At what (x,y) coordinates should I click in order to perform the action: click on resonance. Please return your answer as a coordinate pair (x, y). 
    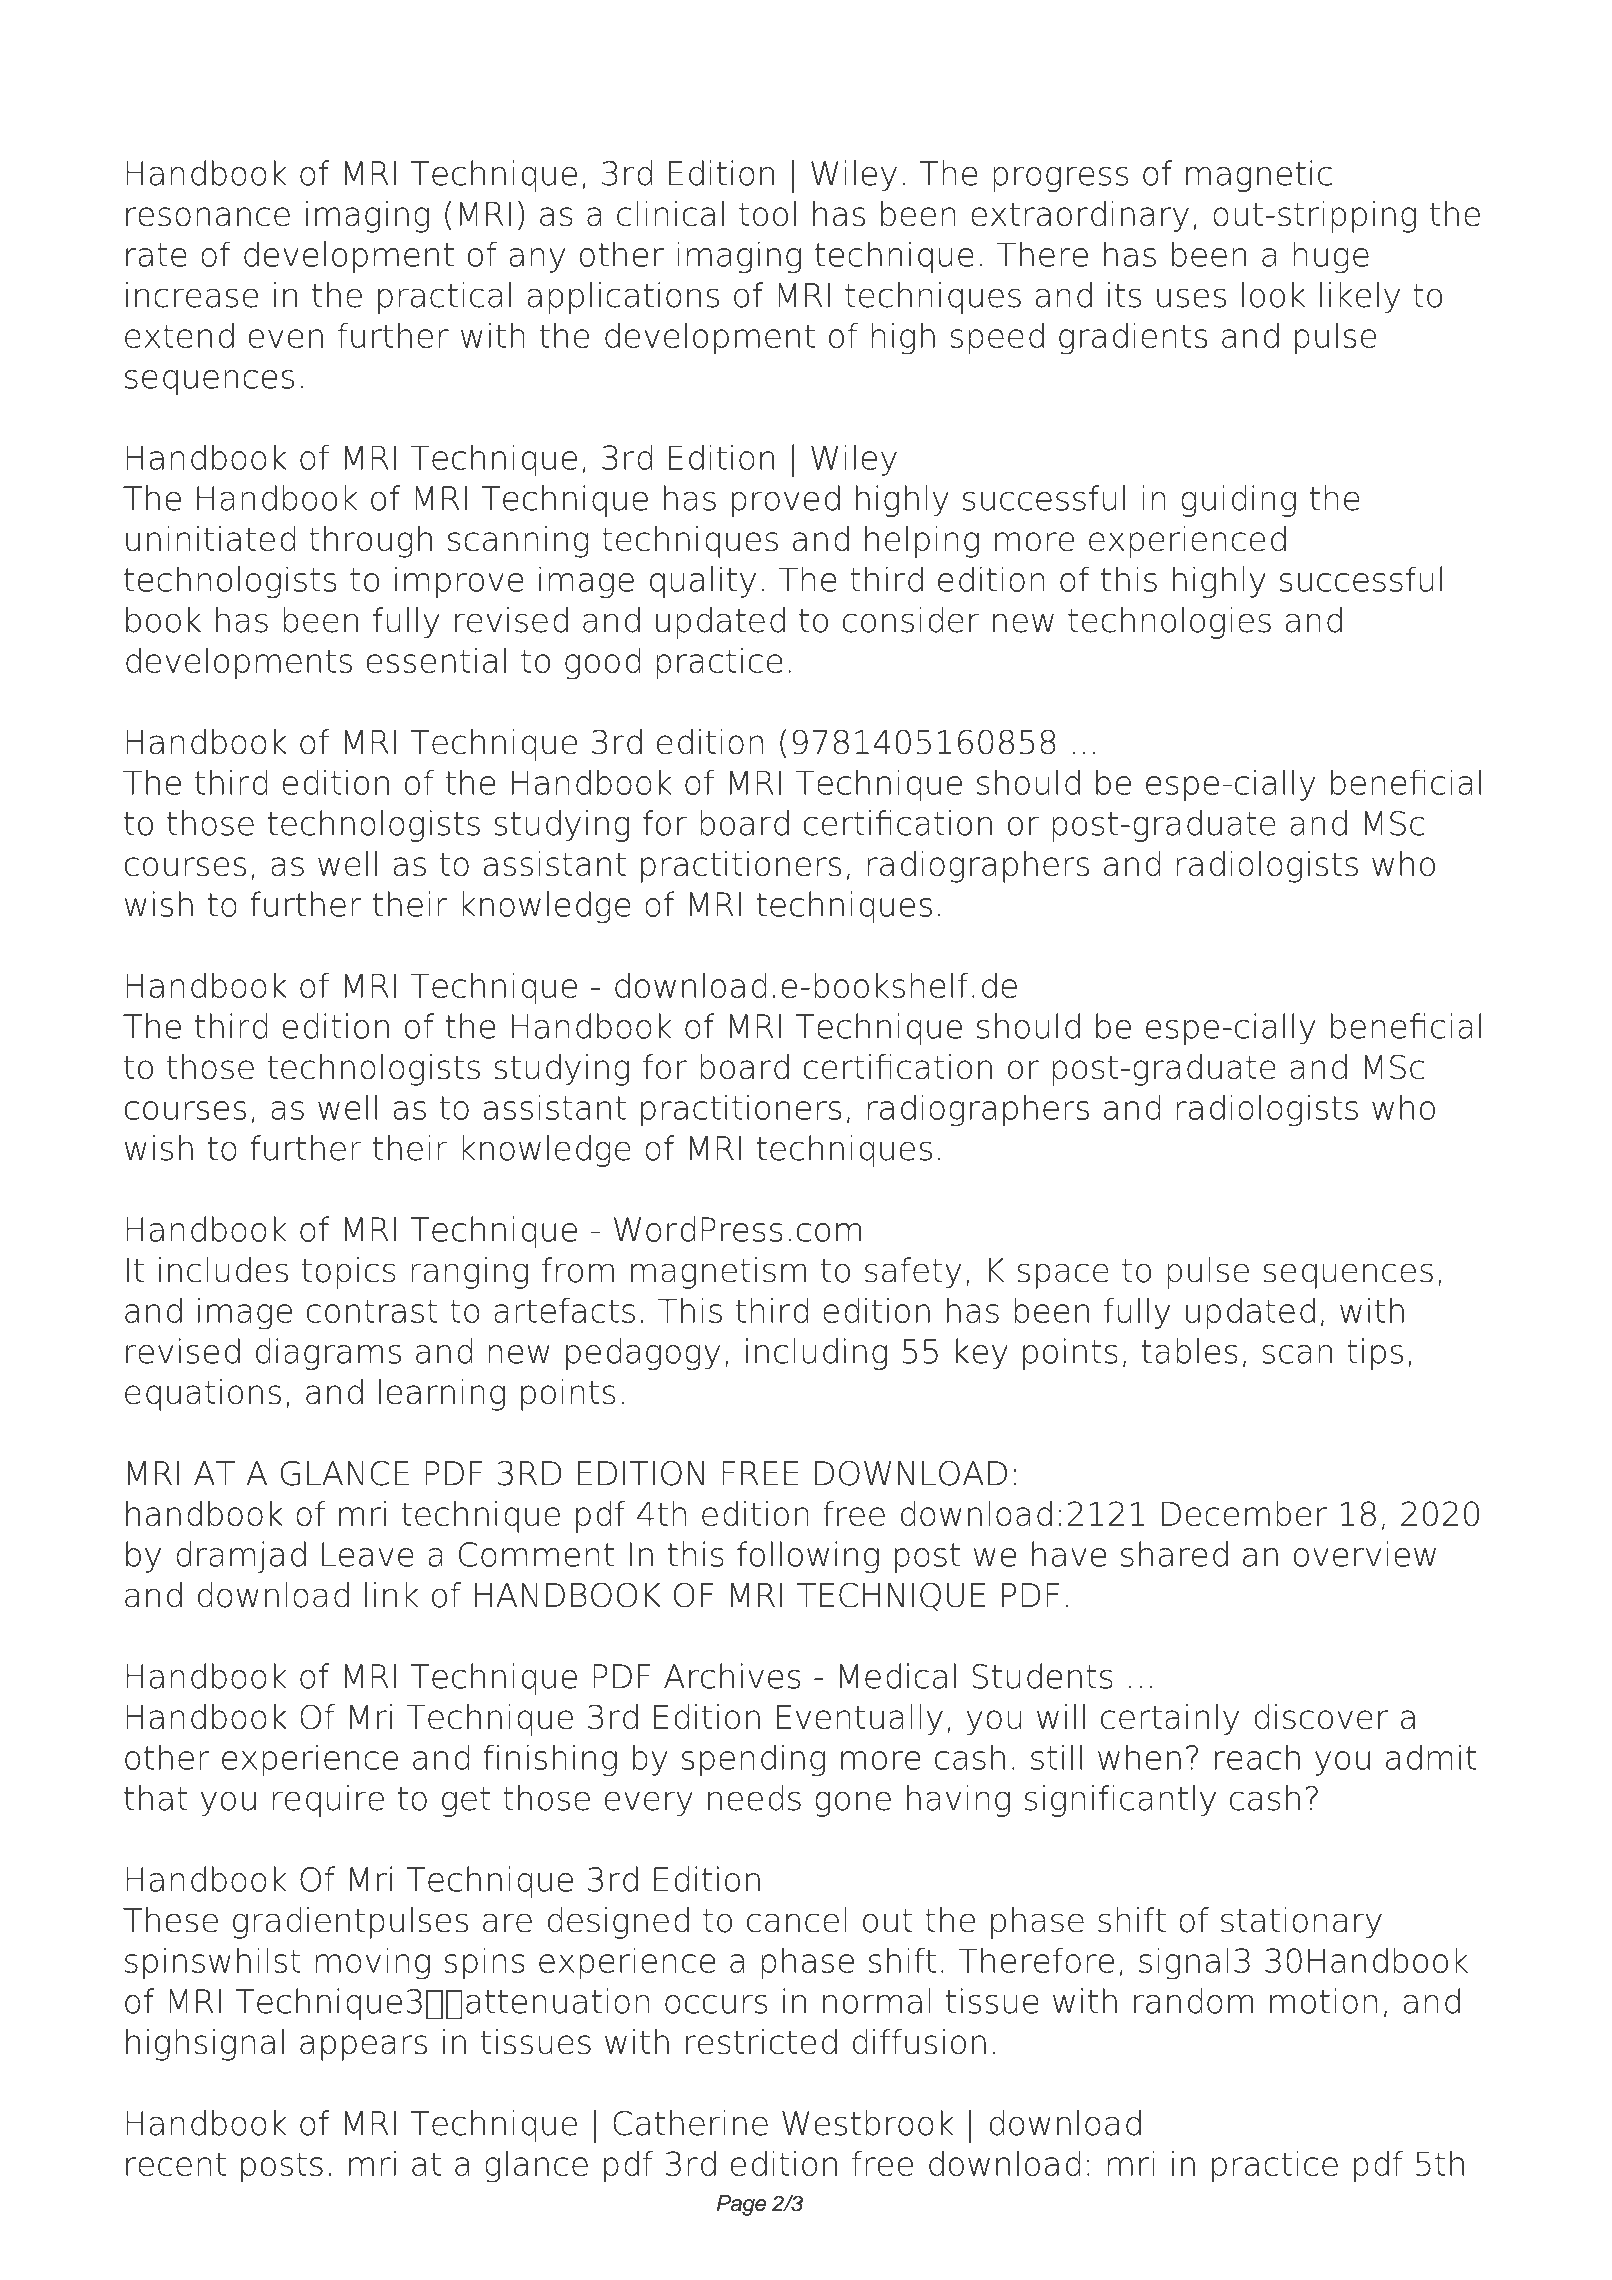
    Looking at the image, I should click on (208, 217).
